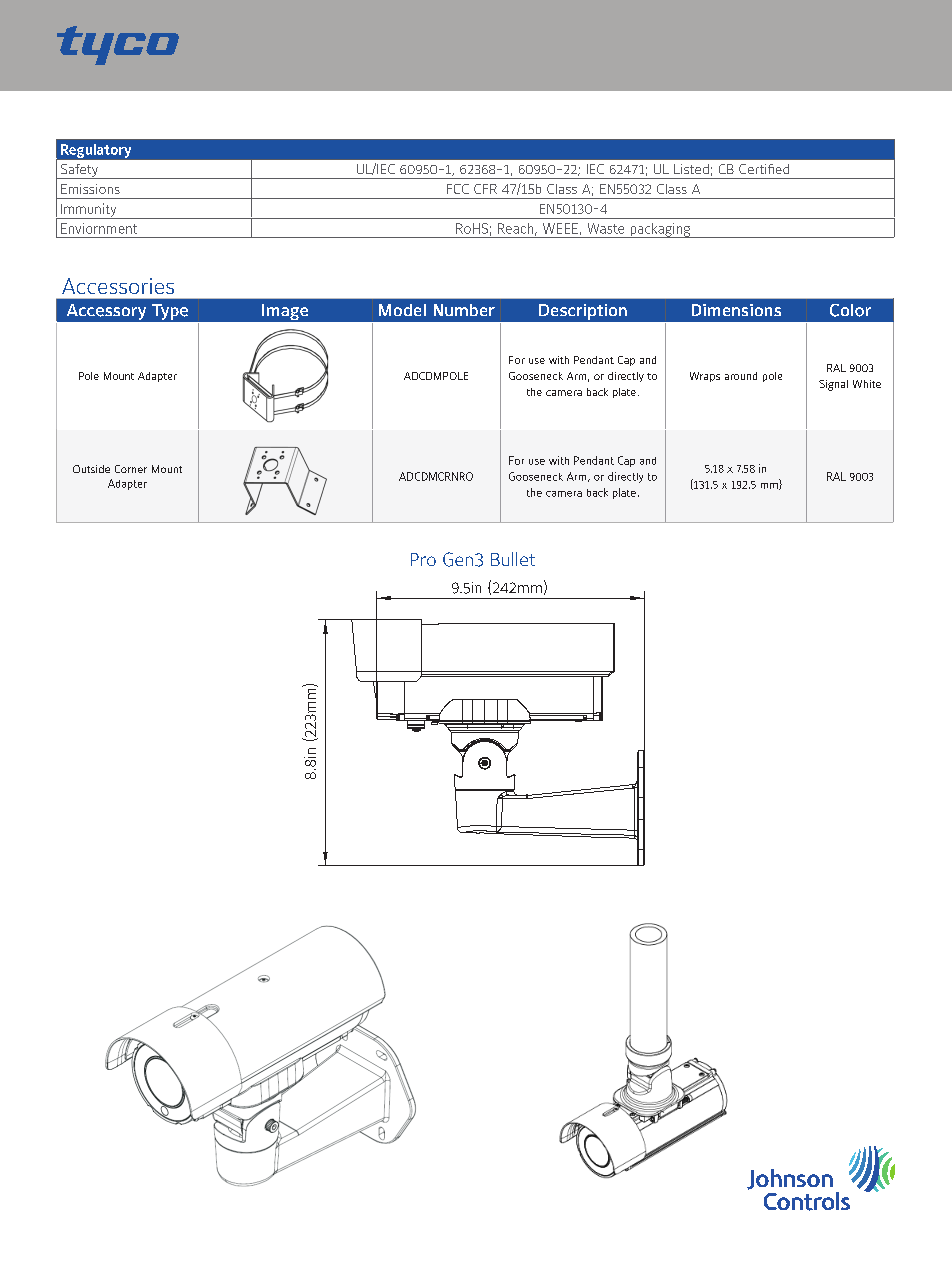  Describe the element at coordinates (90, 189) in the image. I see `Emissions` at that location.
